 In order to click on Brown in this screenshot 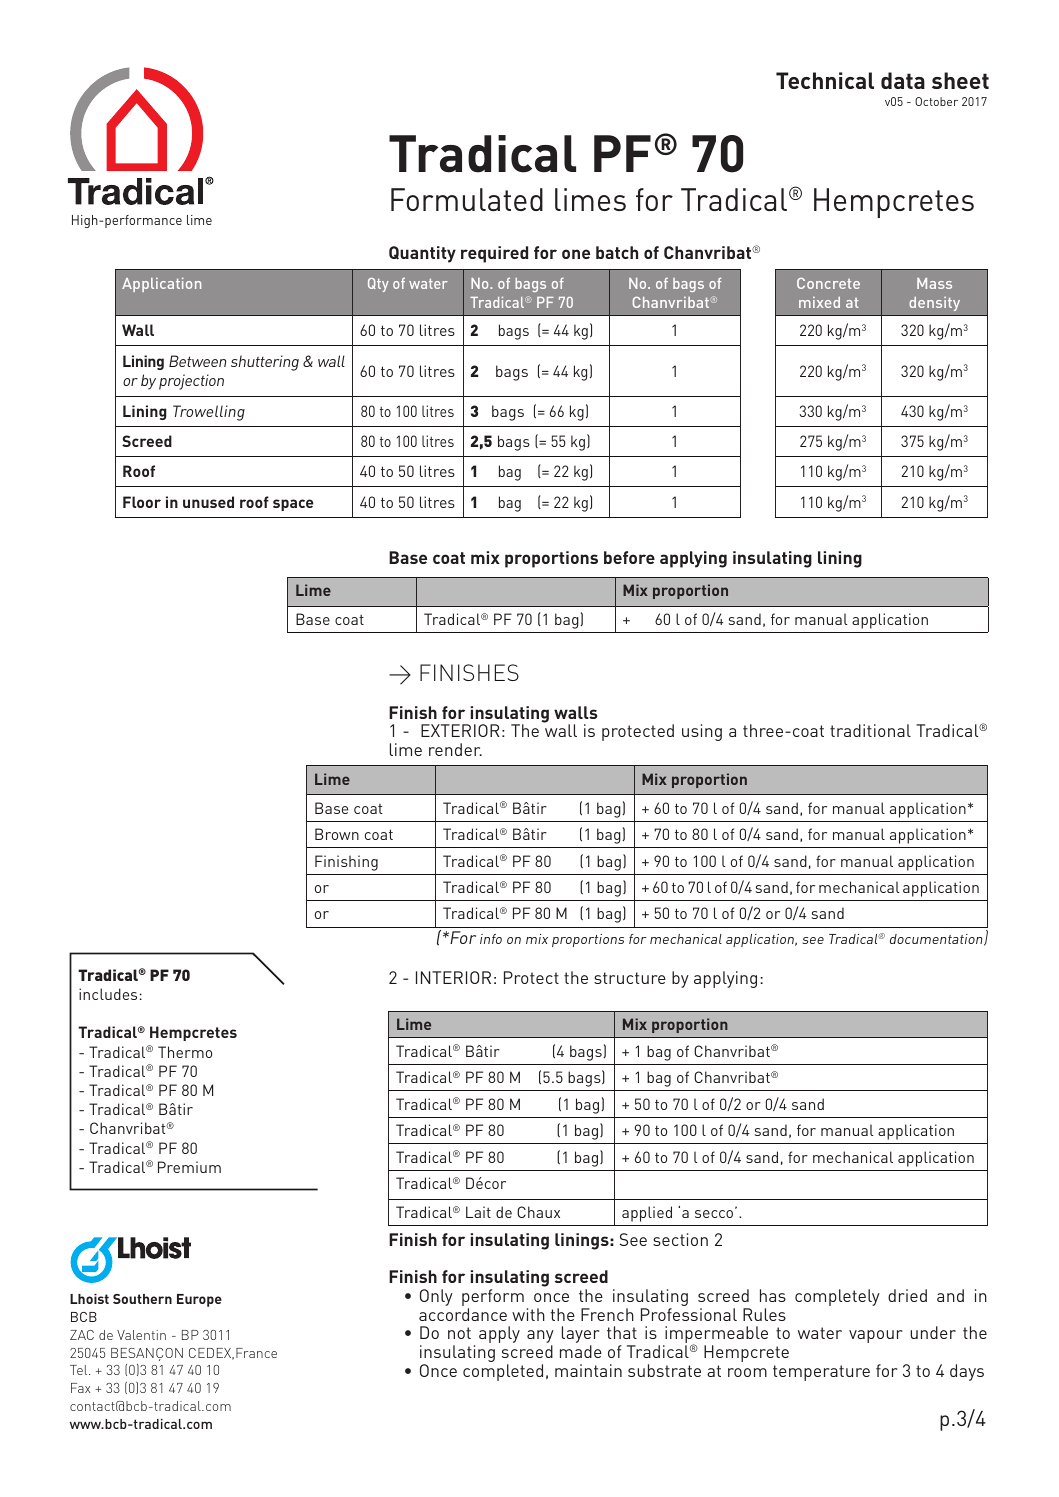, I will do `click(337, 834)`.
